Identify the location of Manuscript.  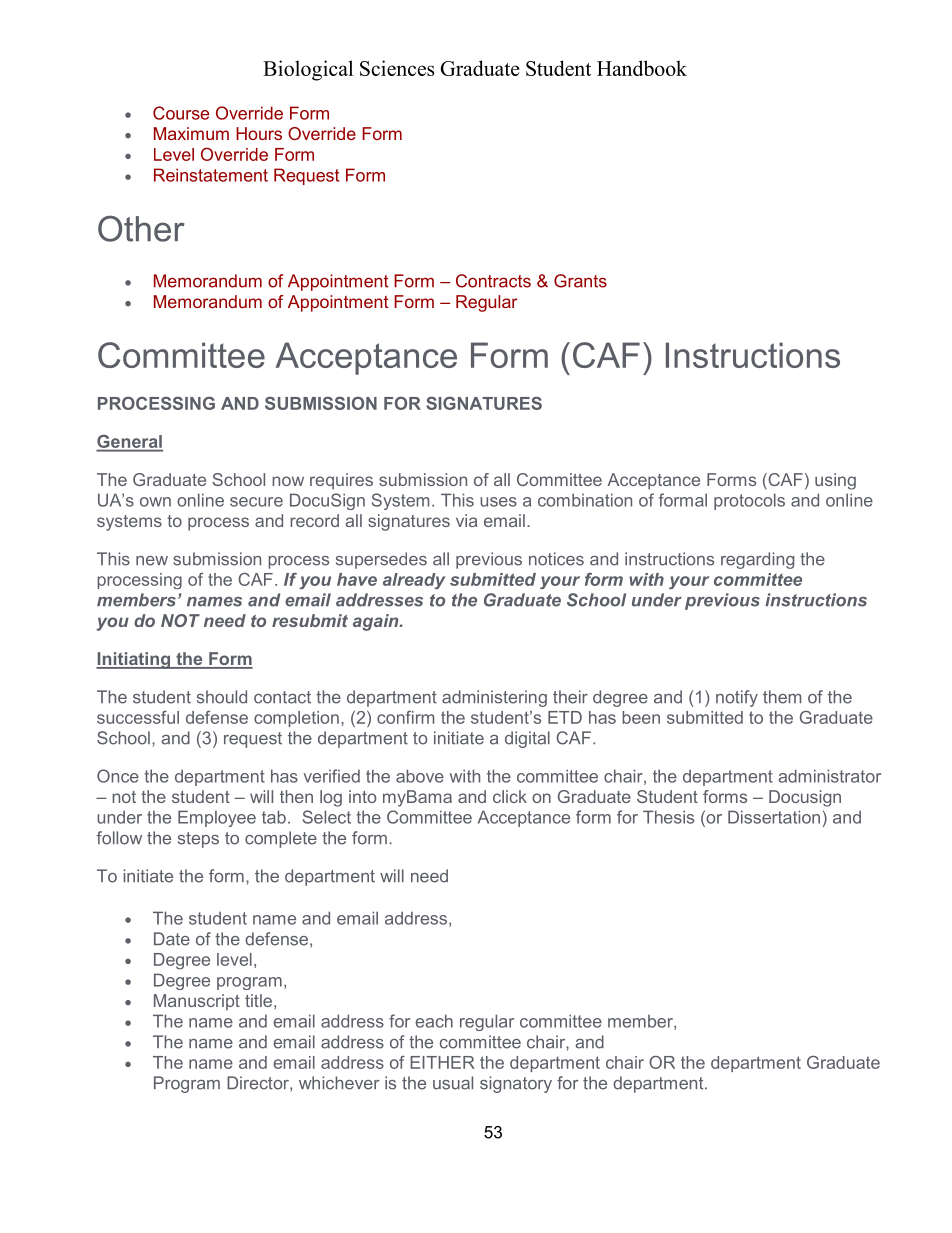
(197, 1002).
